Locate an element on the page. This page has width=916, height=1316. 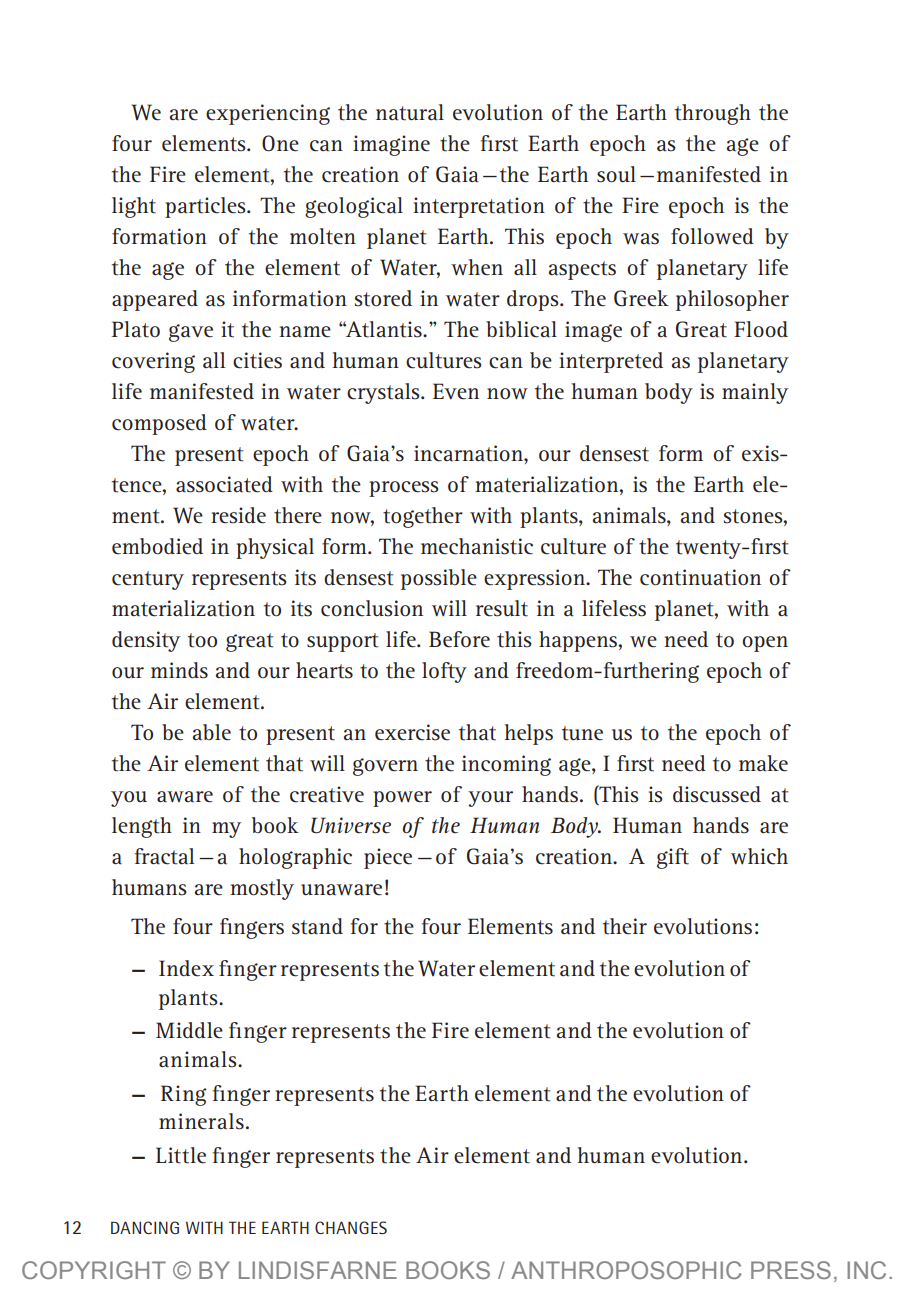
open is located at coordinates (765, 644).
